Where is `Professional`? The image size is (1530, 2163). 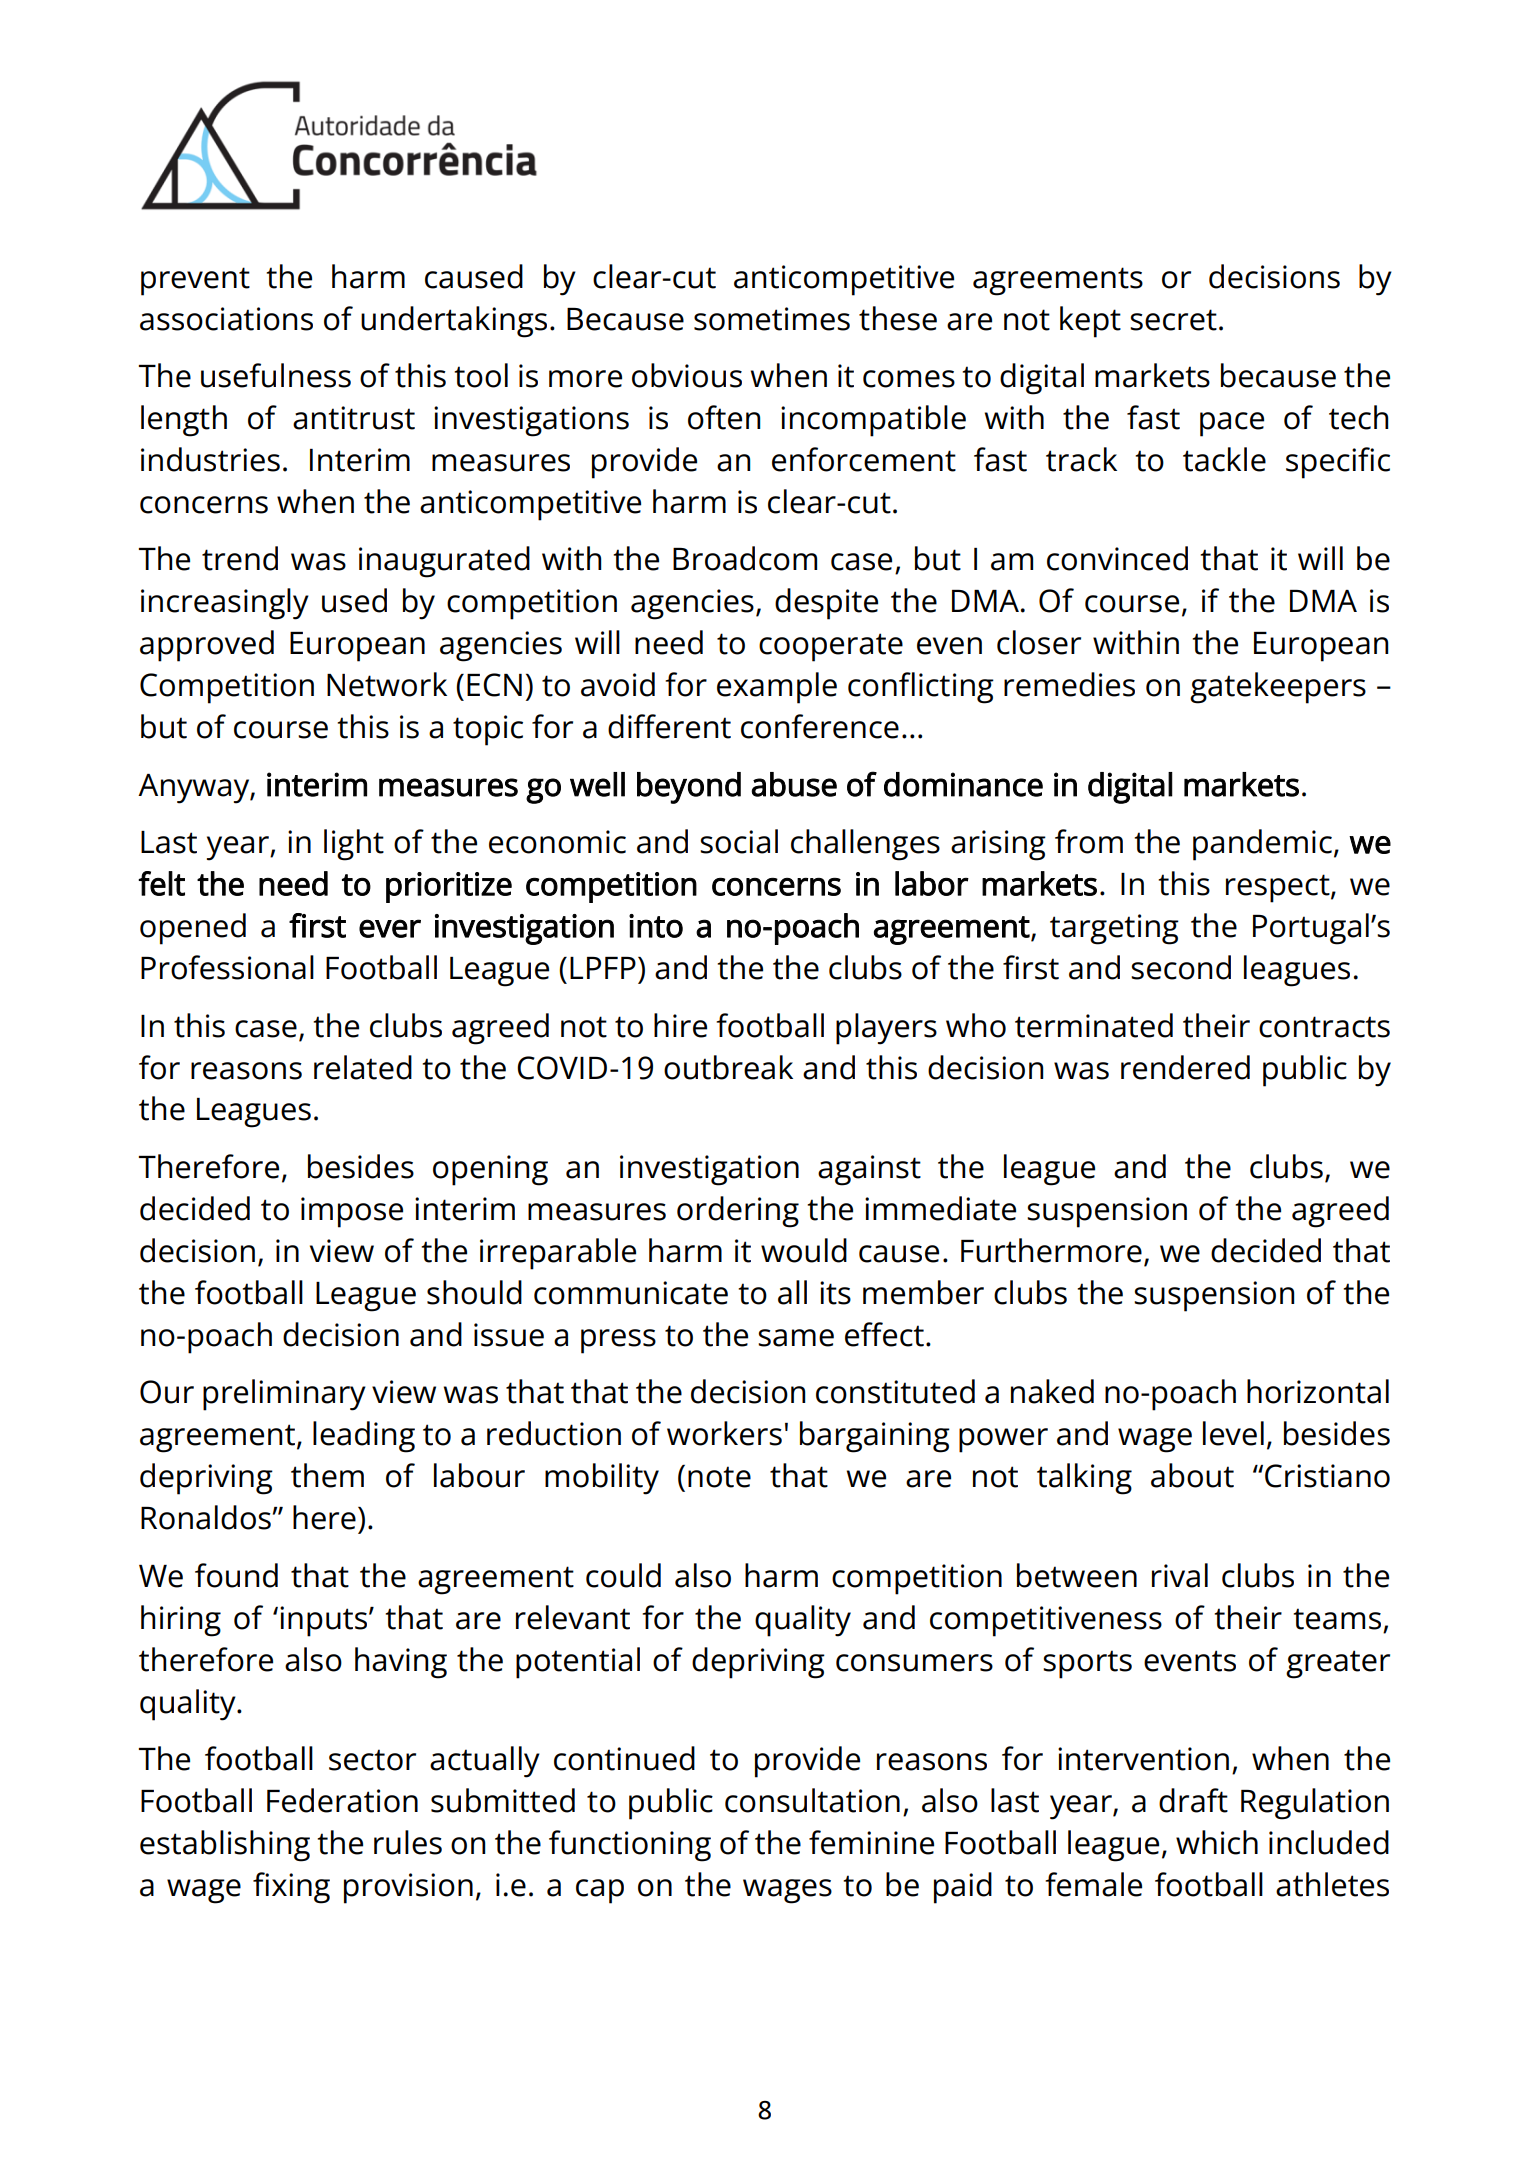
Professional is located at coordinates (227, 967).
